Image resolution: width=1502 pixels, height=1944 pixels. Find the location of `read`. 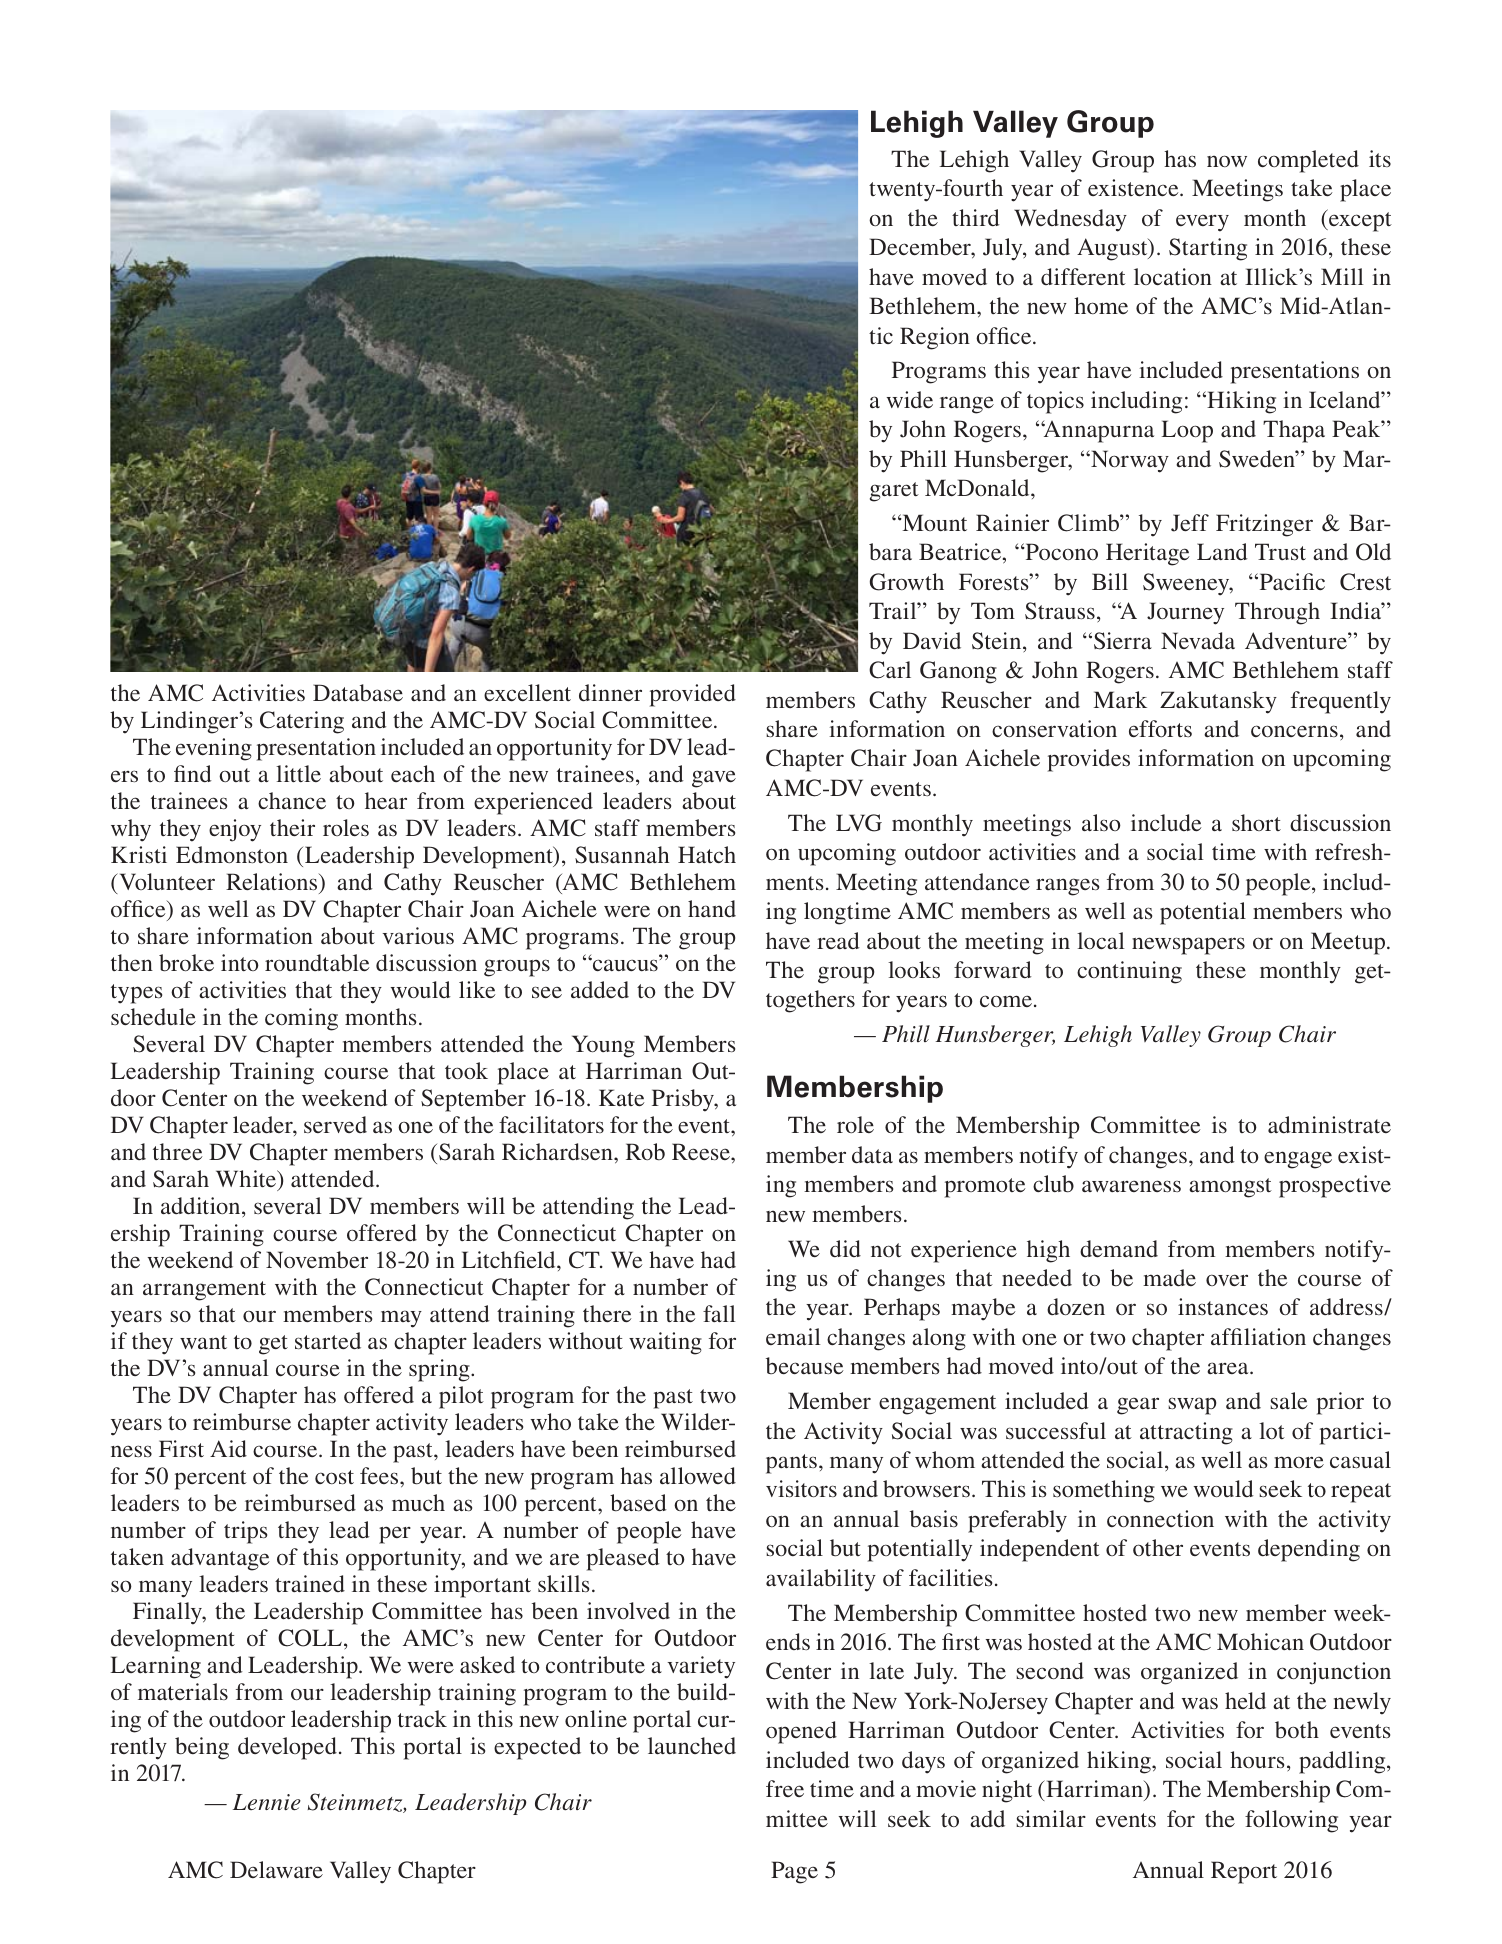

read is located at coordinates (838, 940).
